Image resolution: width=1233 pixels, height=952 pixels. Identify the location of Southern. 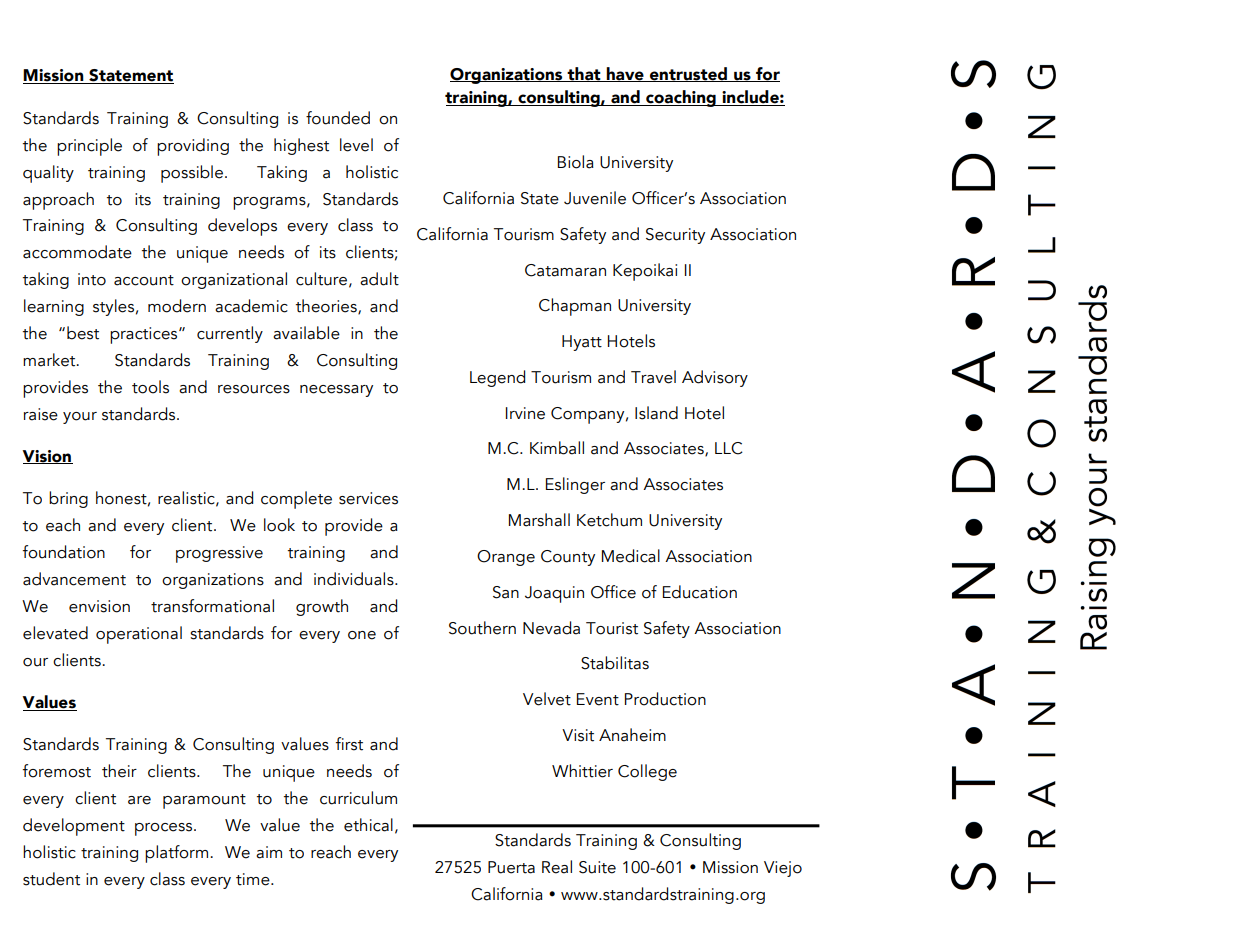
(482, 628).
